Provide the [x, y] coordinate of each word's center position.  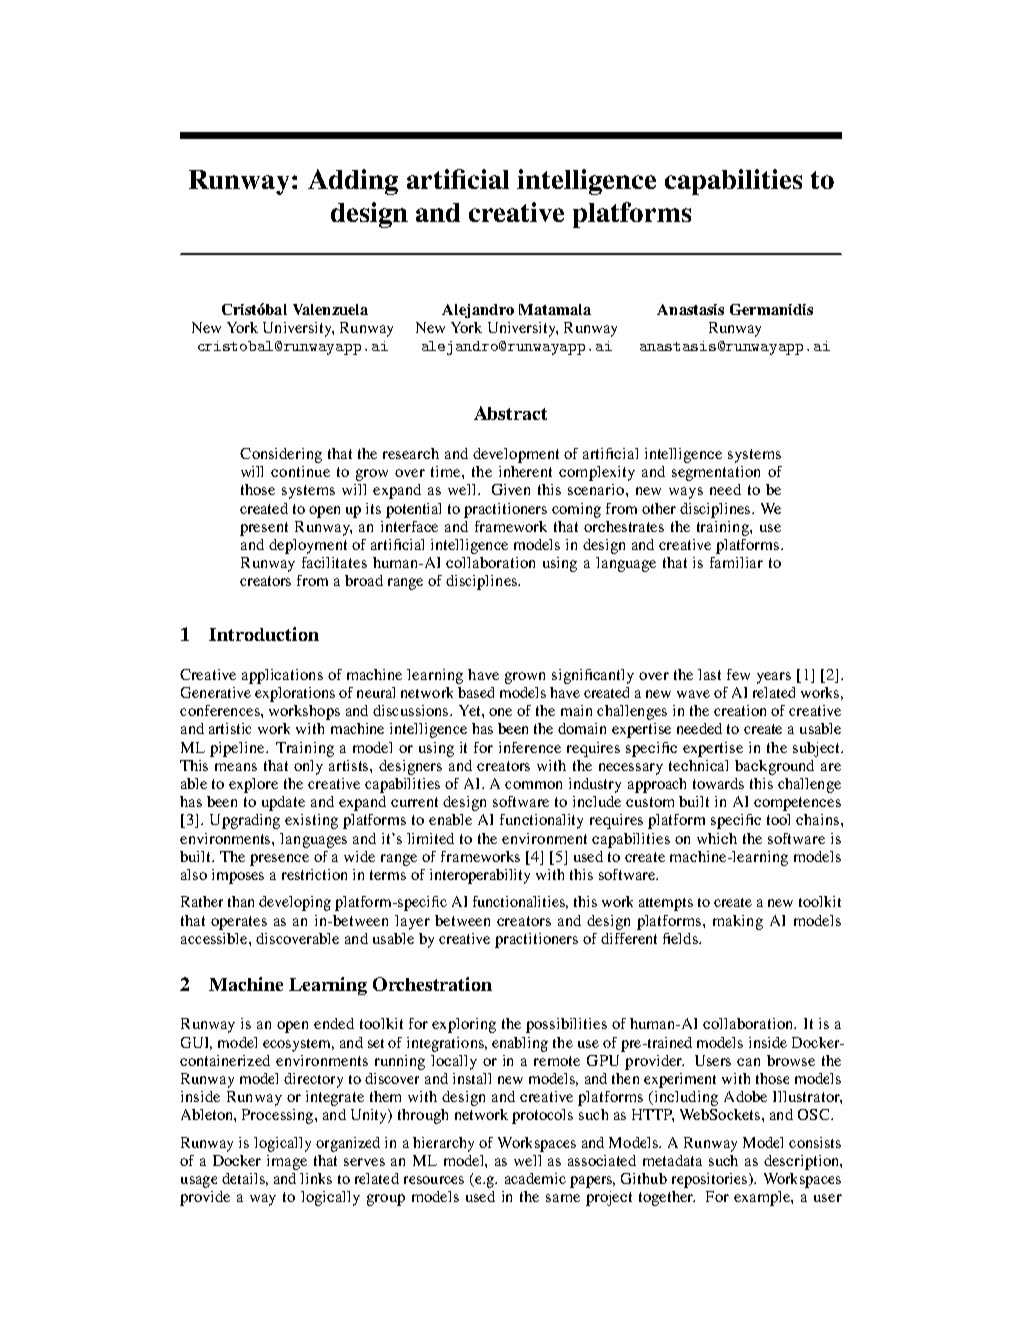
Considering [281, 455]
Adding [353, 182]
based [476, 692]
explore [253, 785]
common [533, 785]
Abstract [510, 413]
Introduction [264, 634]
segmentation [716, 473]
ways [686, 493]
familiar [736, 562]
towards [718, 783]
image [287, 1162]
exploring [464, 1025]
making [738, 922]
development [516, 455]
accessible [215, 938]
